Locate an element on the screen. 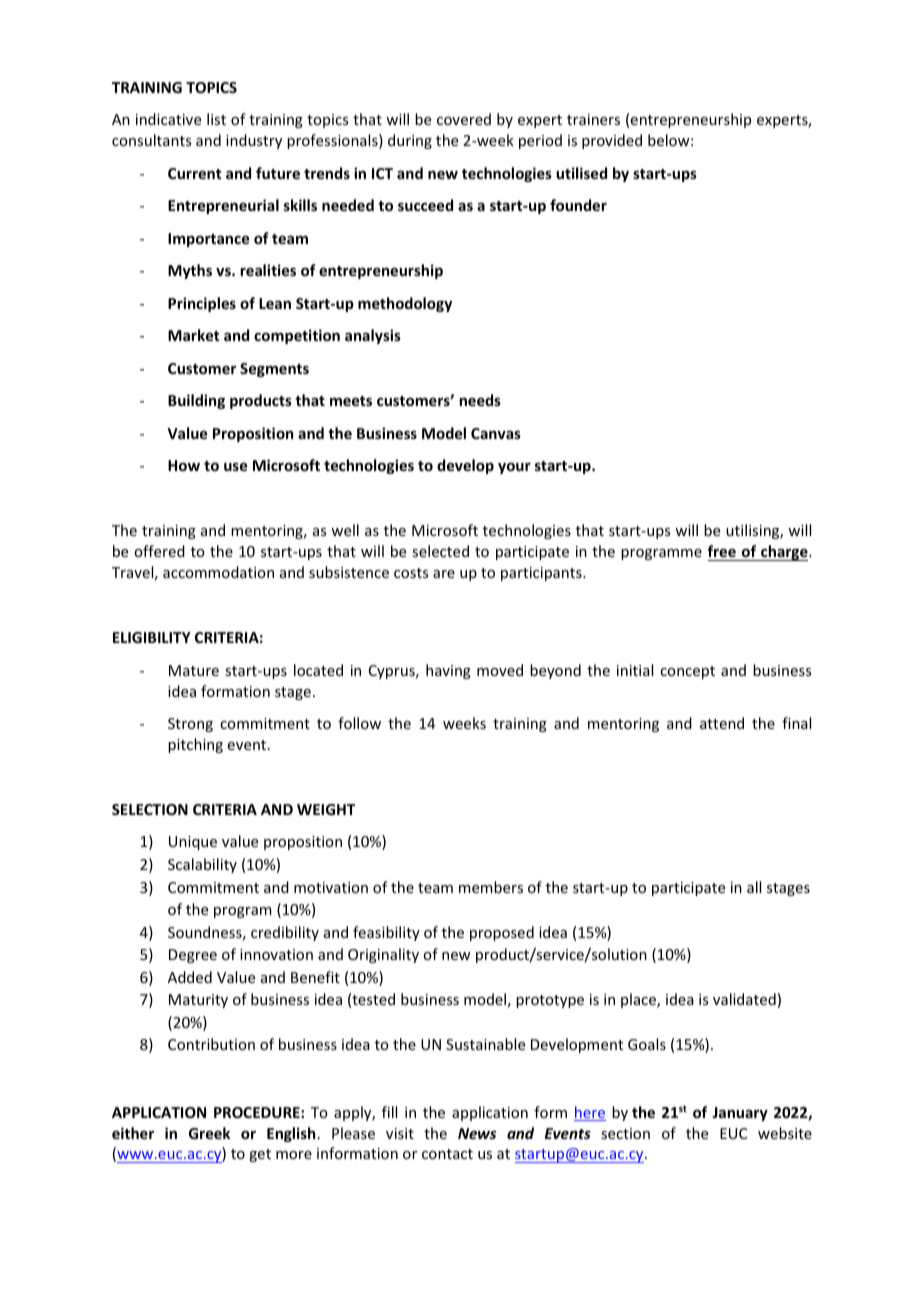  January is located at coordinates (740, 1114).
